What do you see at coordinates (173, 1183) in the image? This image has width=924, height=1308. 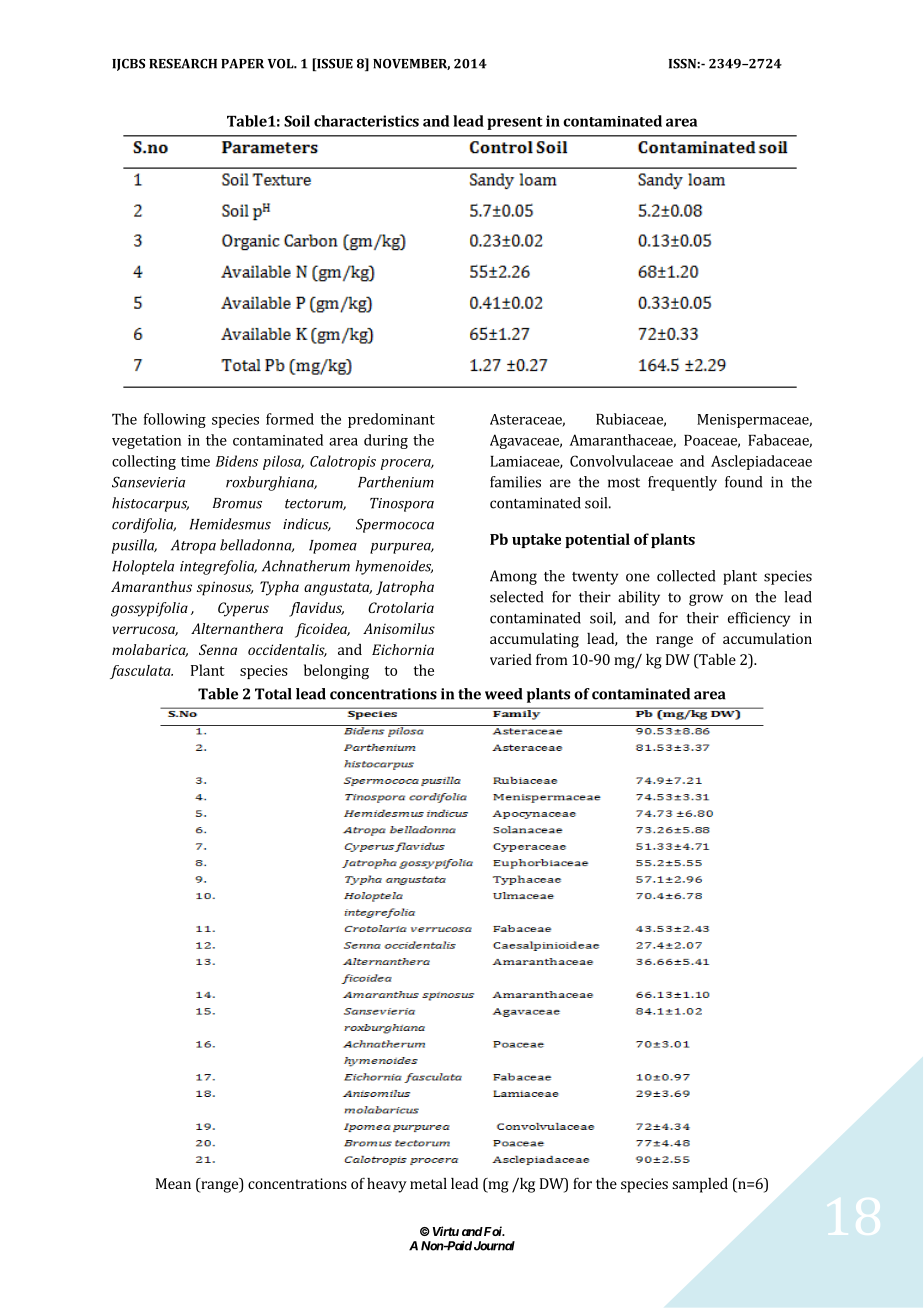 I see `Mean` at bounding box center [173, 1183].
